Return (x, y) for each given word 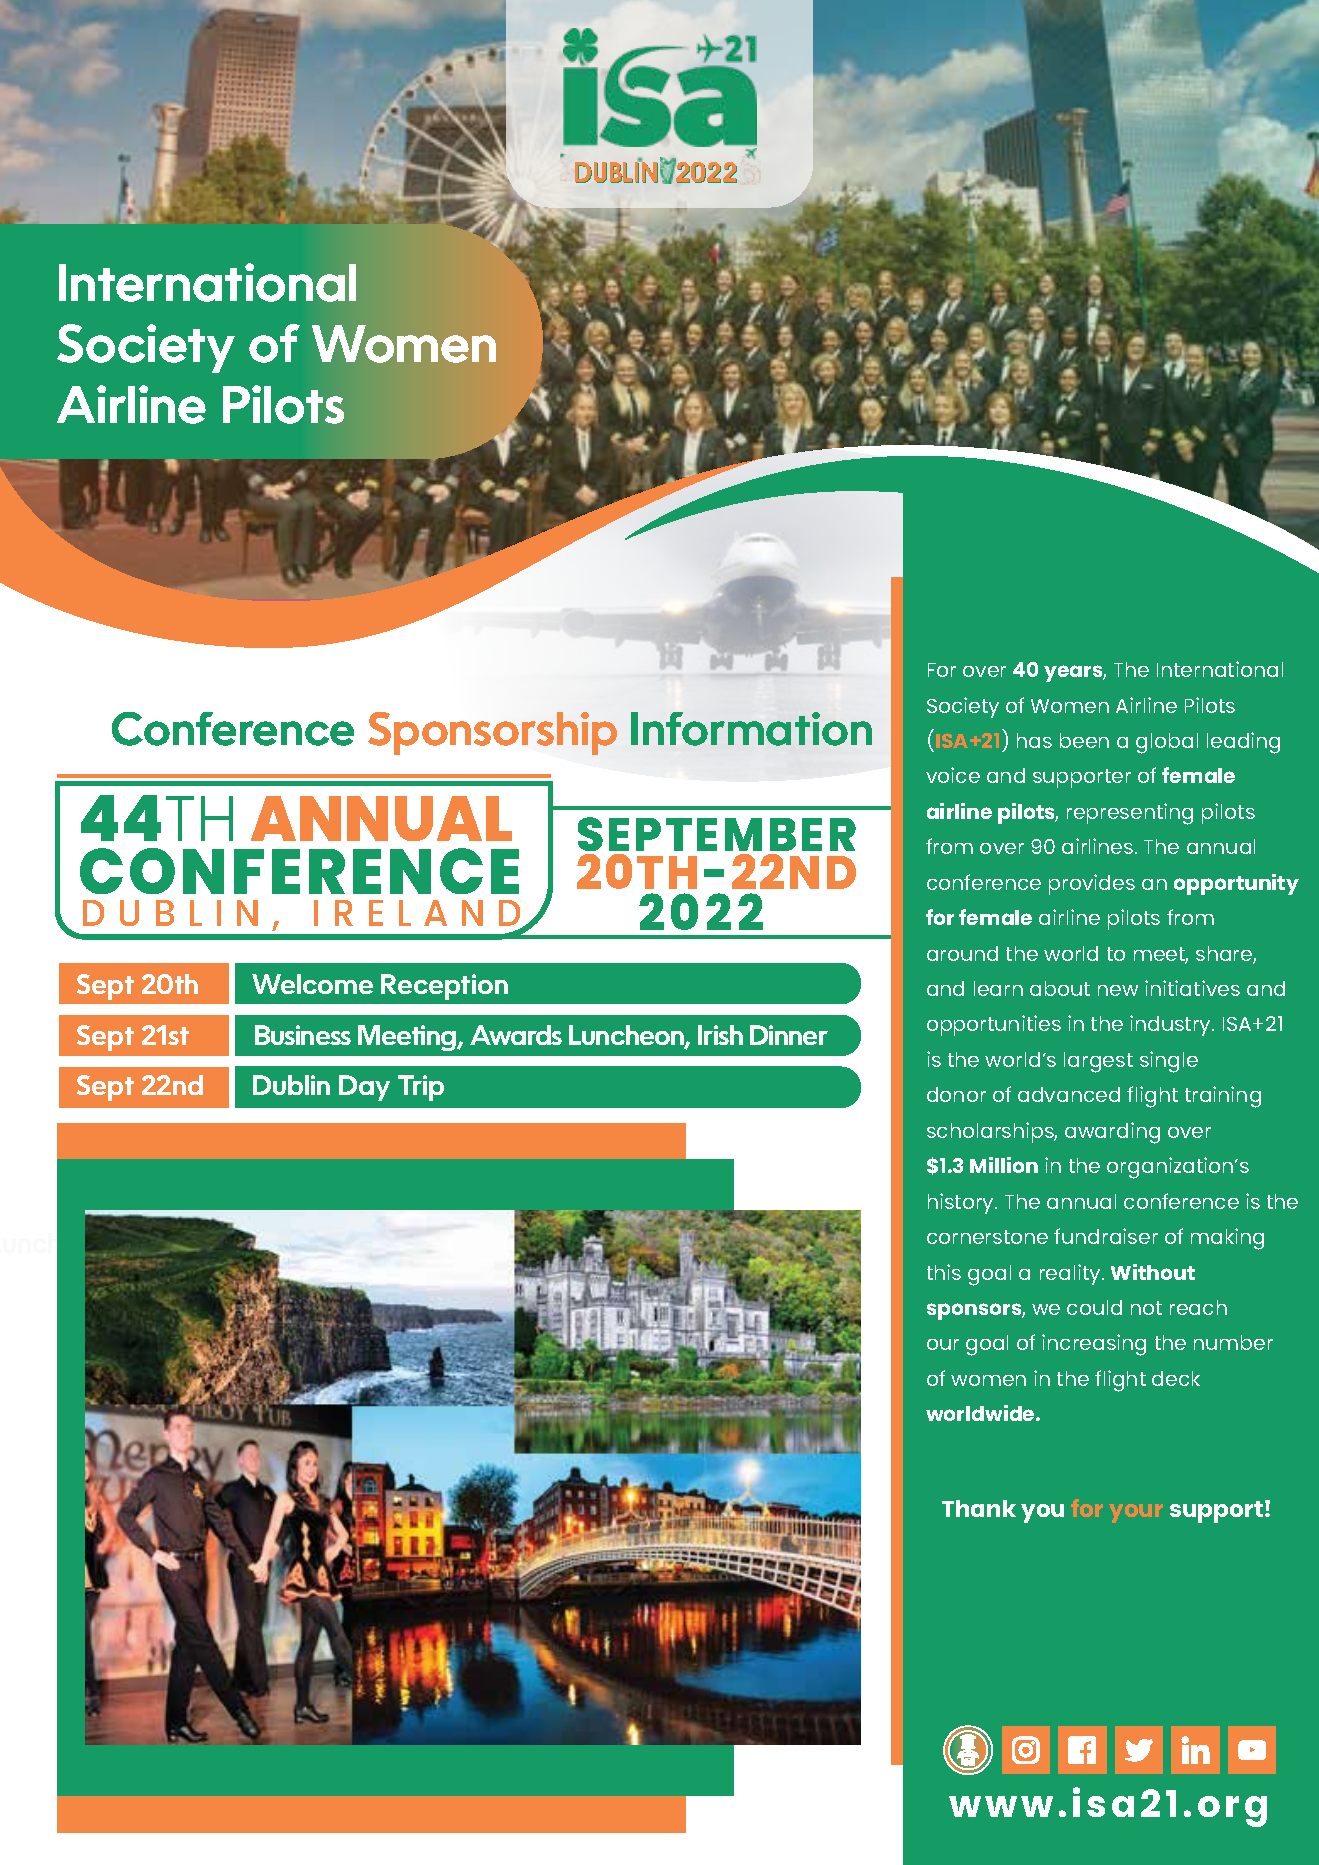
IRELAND (419, 914)
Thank (979, 1508)
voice (953, 775)
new (1118, 990)
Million (1004, 1165)
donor (956, 1094)
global (1167, 743)
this (944, 1272)
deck (1176, 1378)
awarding (1112, 1133)
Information (751, 729)
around (962, 953)
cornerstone (987, 1237)
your (1136, 1513)
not (1146, 1308)
